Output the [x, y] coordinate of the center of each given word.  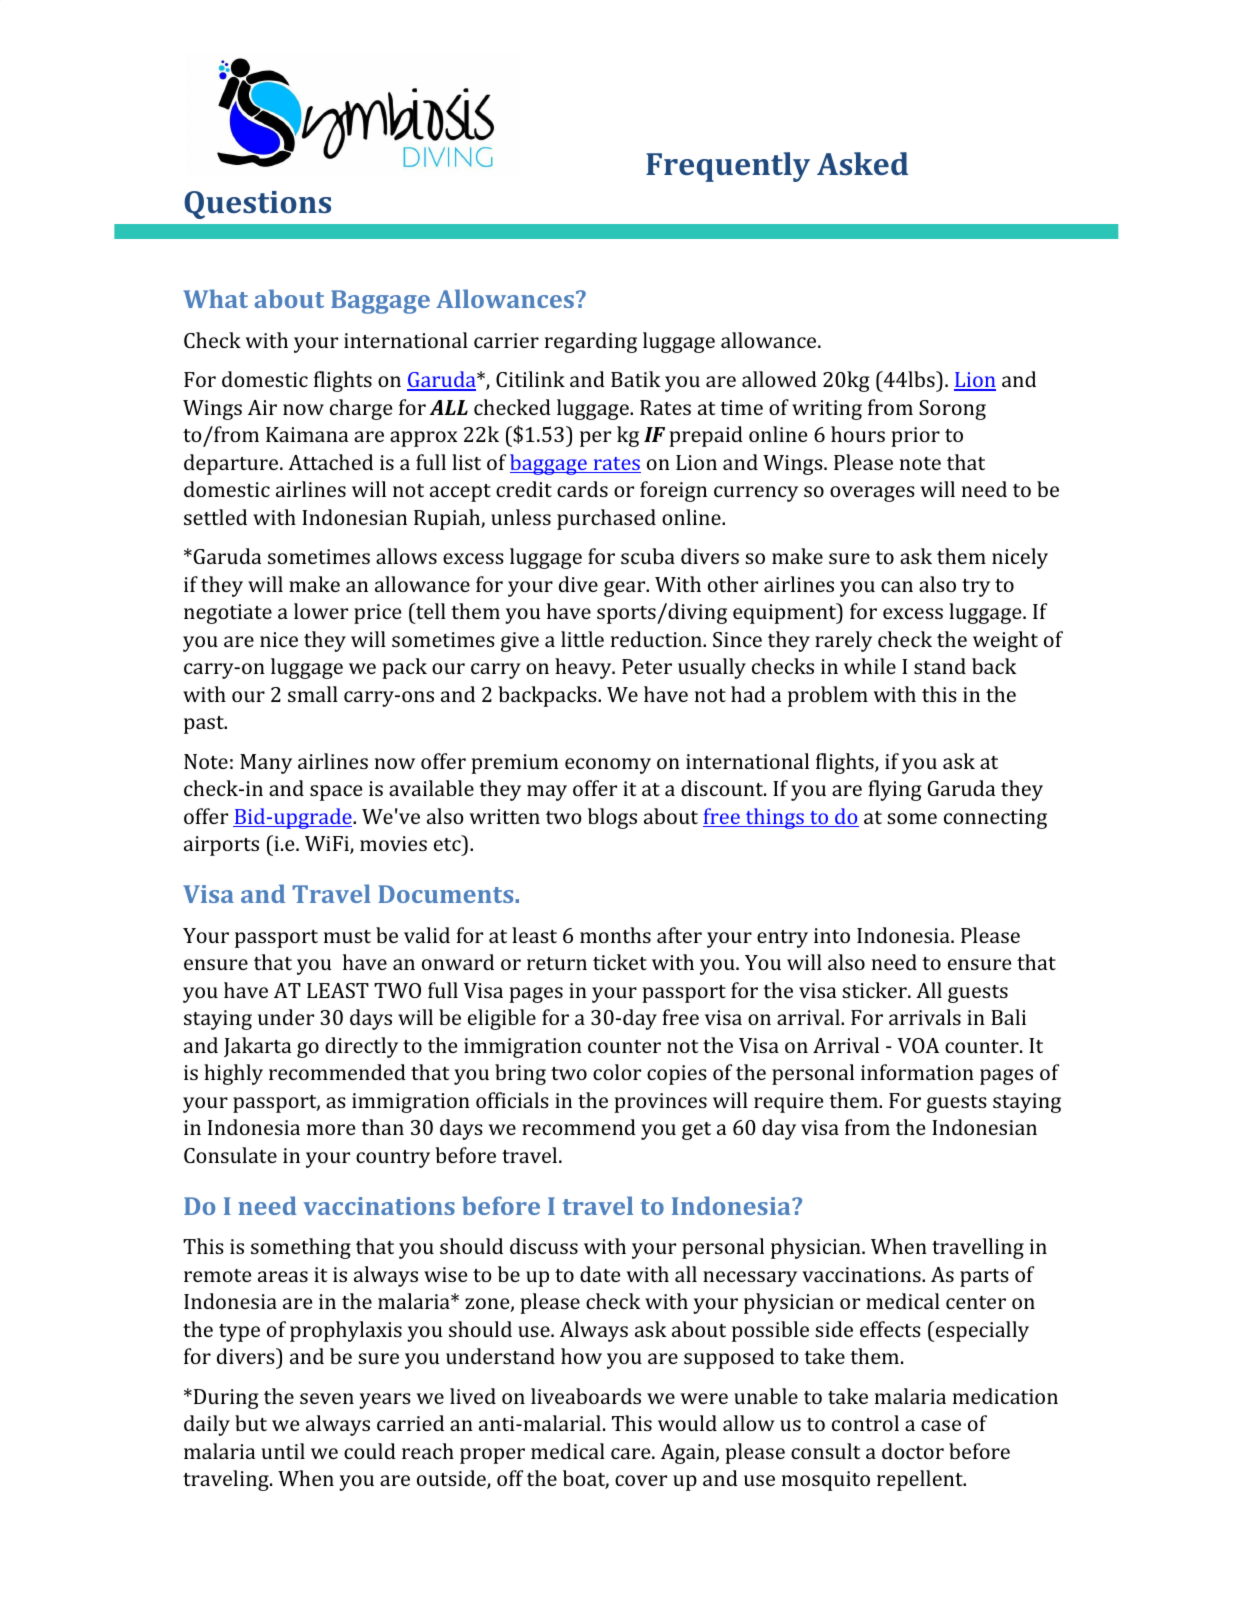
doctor [913, 1451]
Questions [257, 205]
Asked [862, 163]
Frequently [728, 167]
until [283, 1451]
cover [641, 1480]
